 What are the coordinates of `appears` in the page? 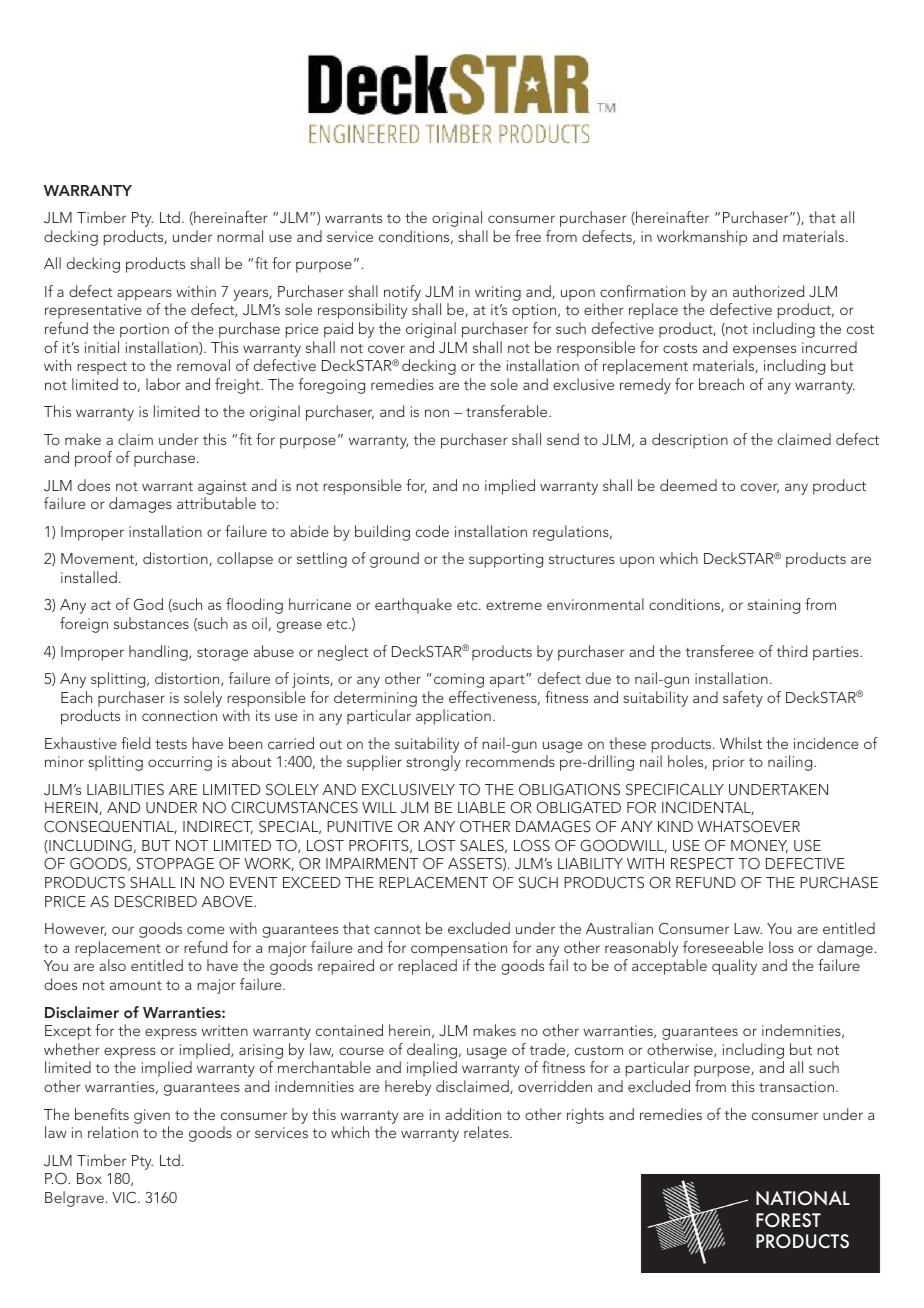 It's located at (144, 295).
